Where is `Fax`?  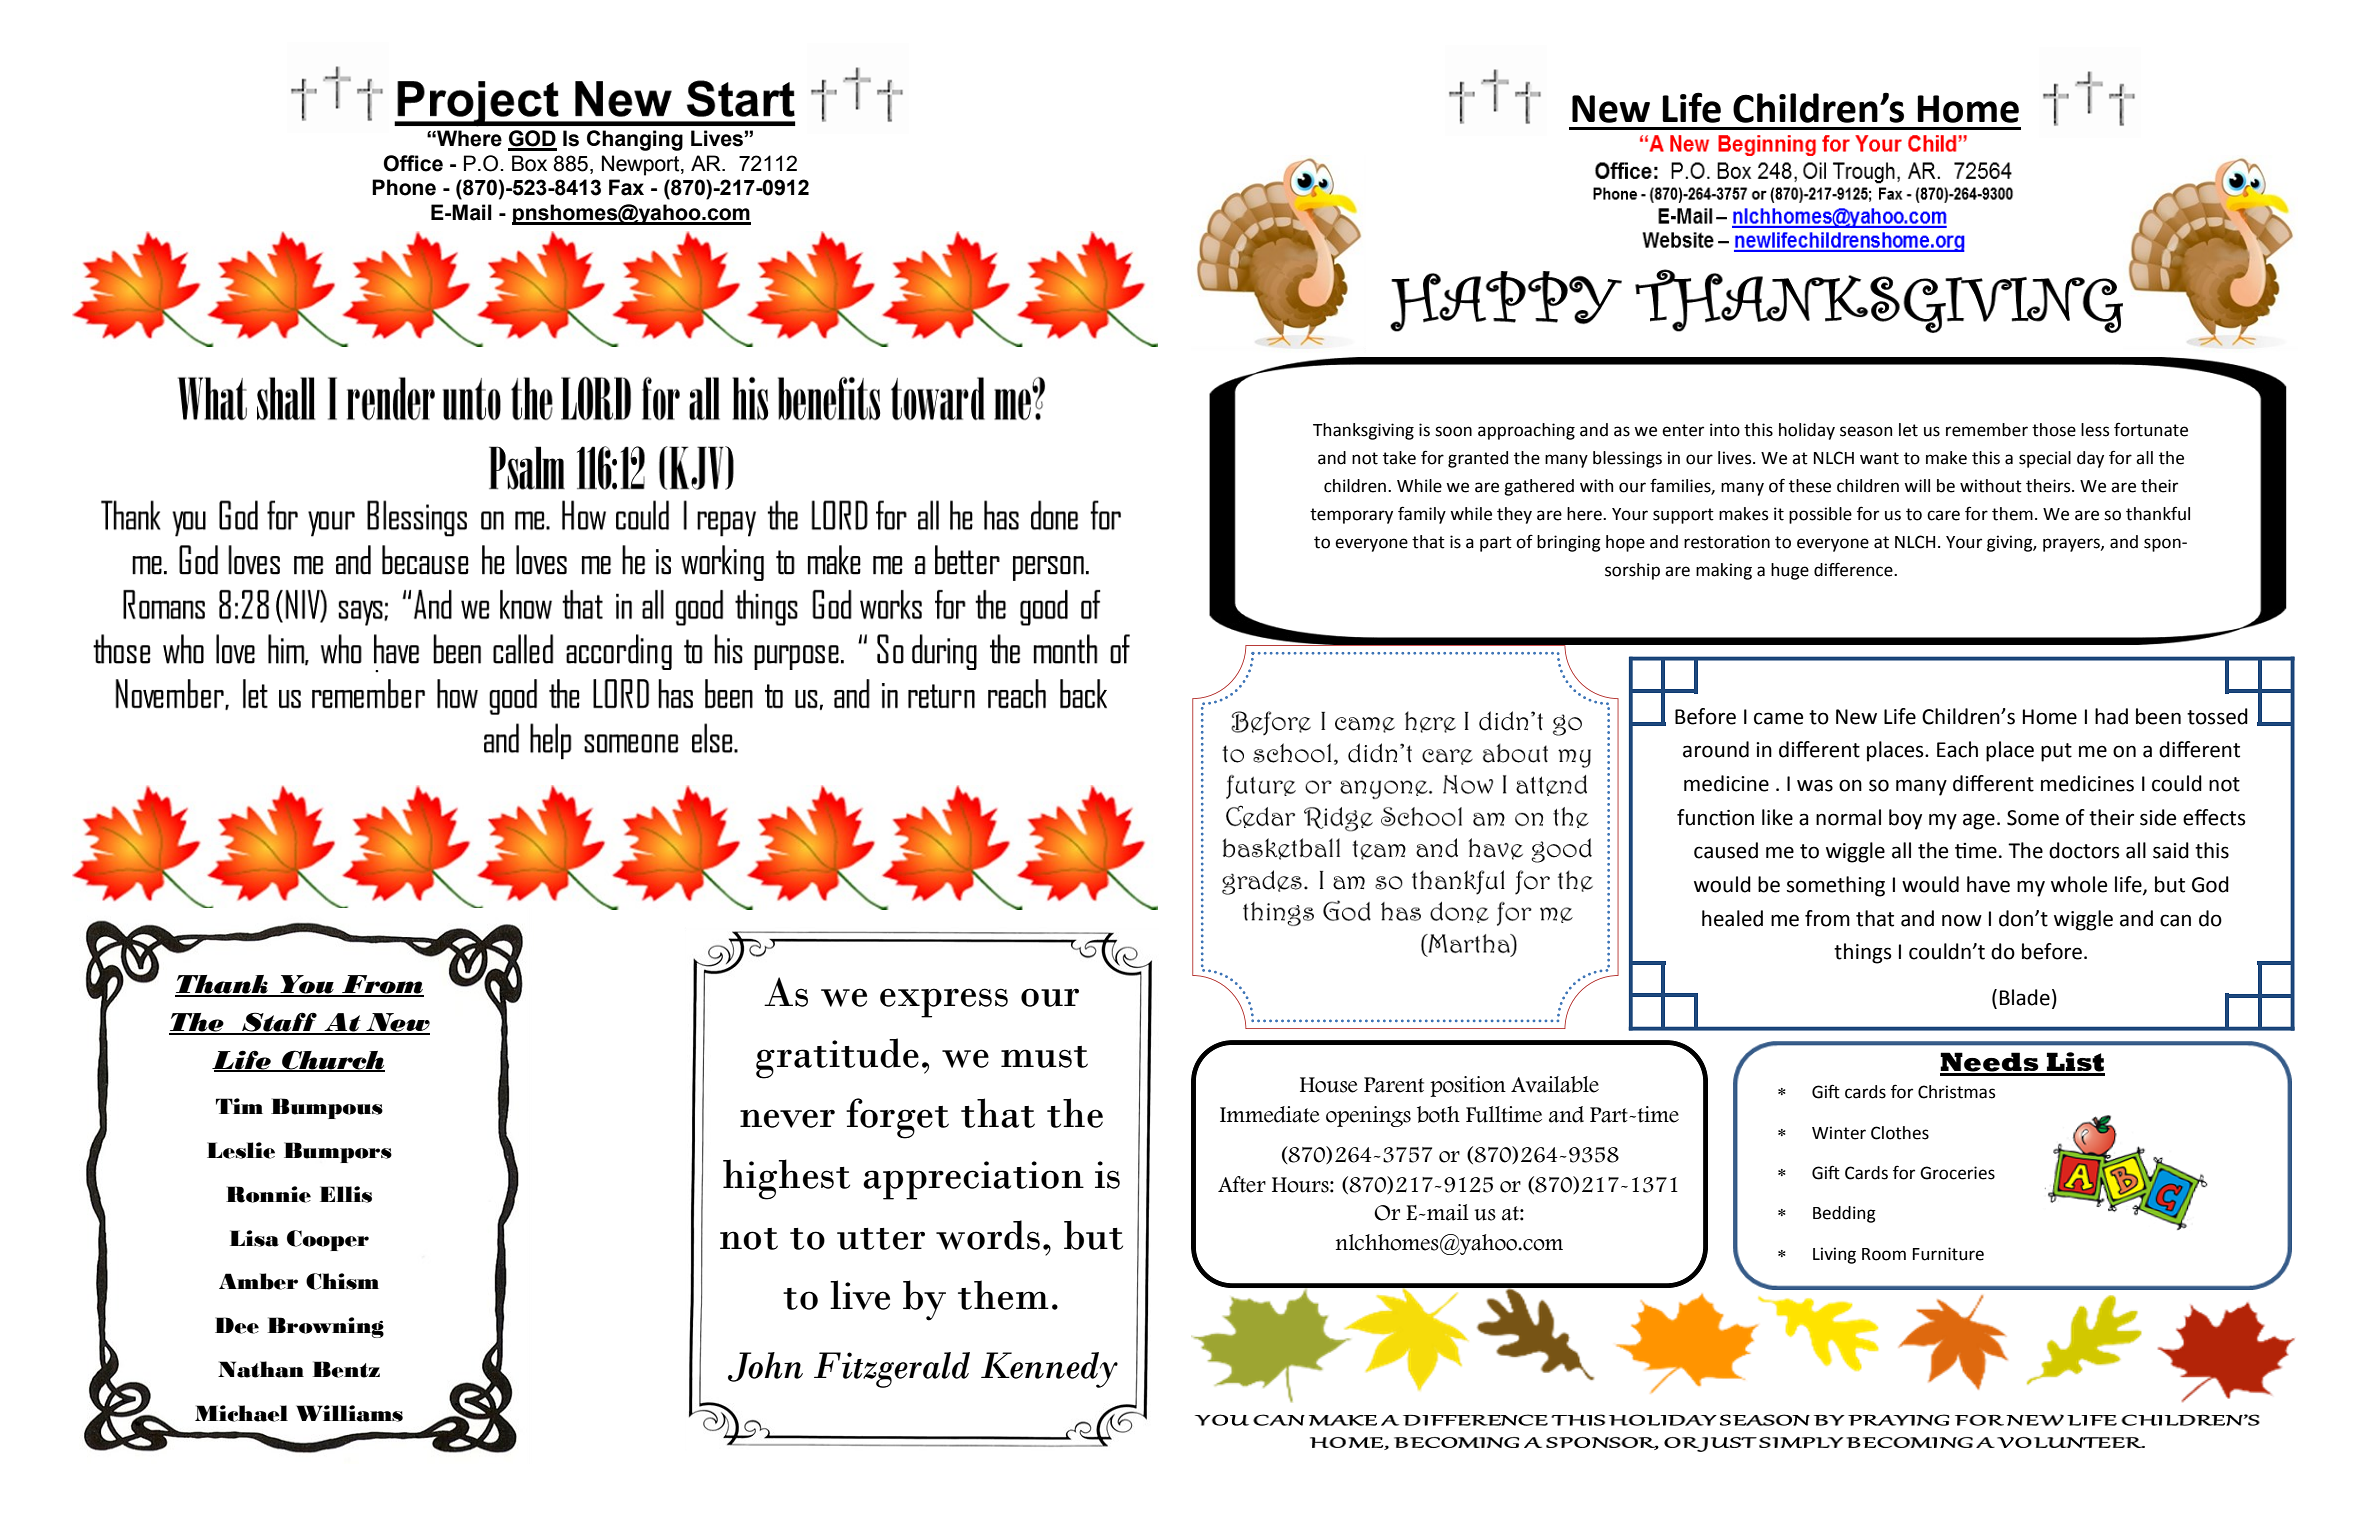
Fax is located at coordinates (626, 187).
